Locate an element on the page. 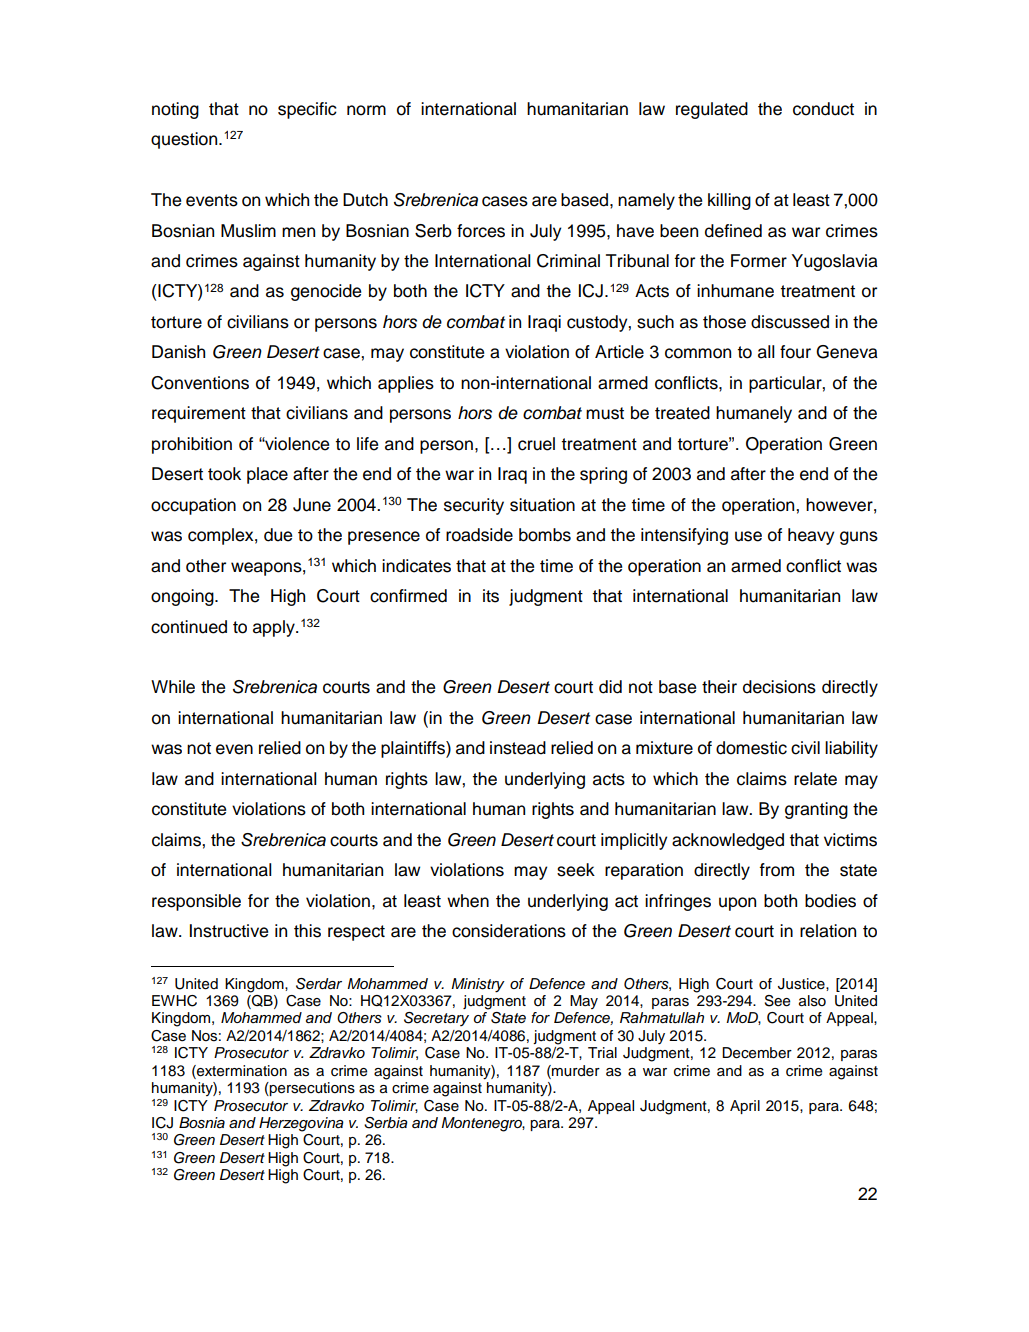 The height and width of the image is (1332, 1029). extermination is located at coordinates (241, 1072).
